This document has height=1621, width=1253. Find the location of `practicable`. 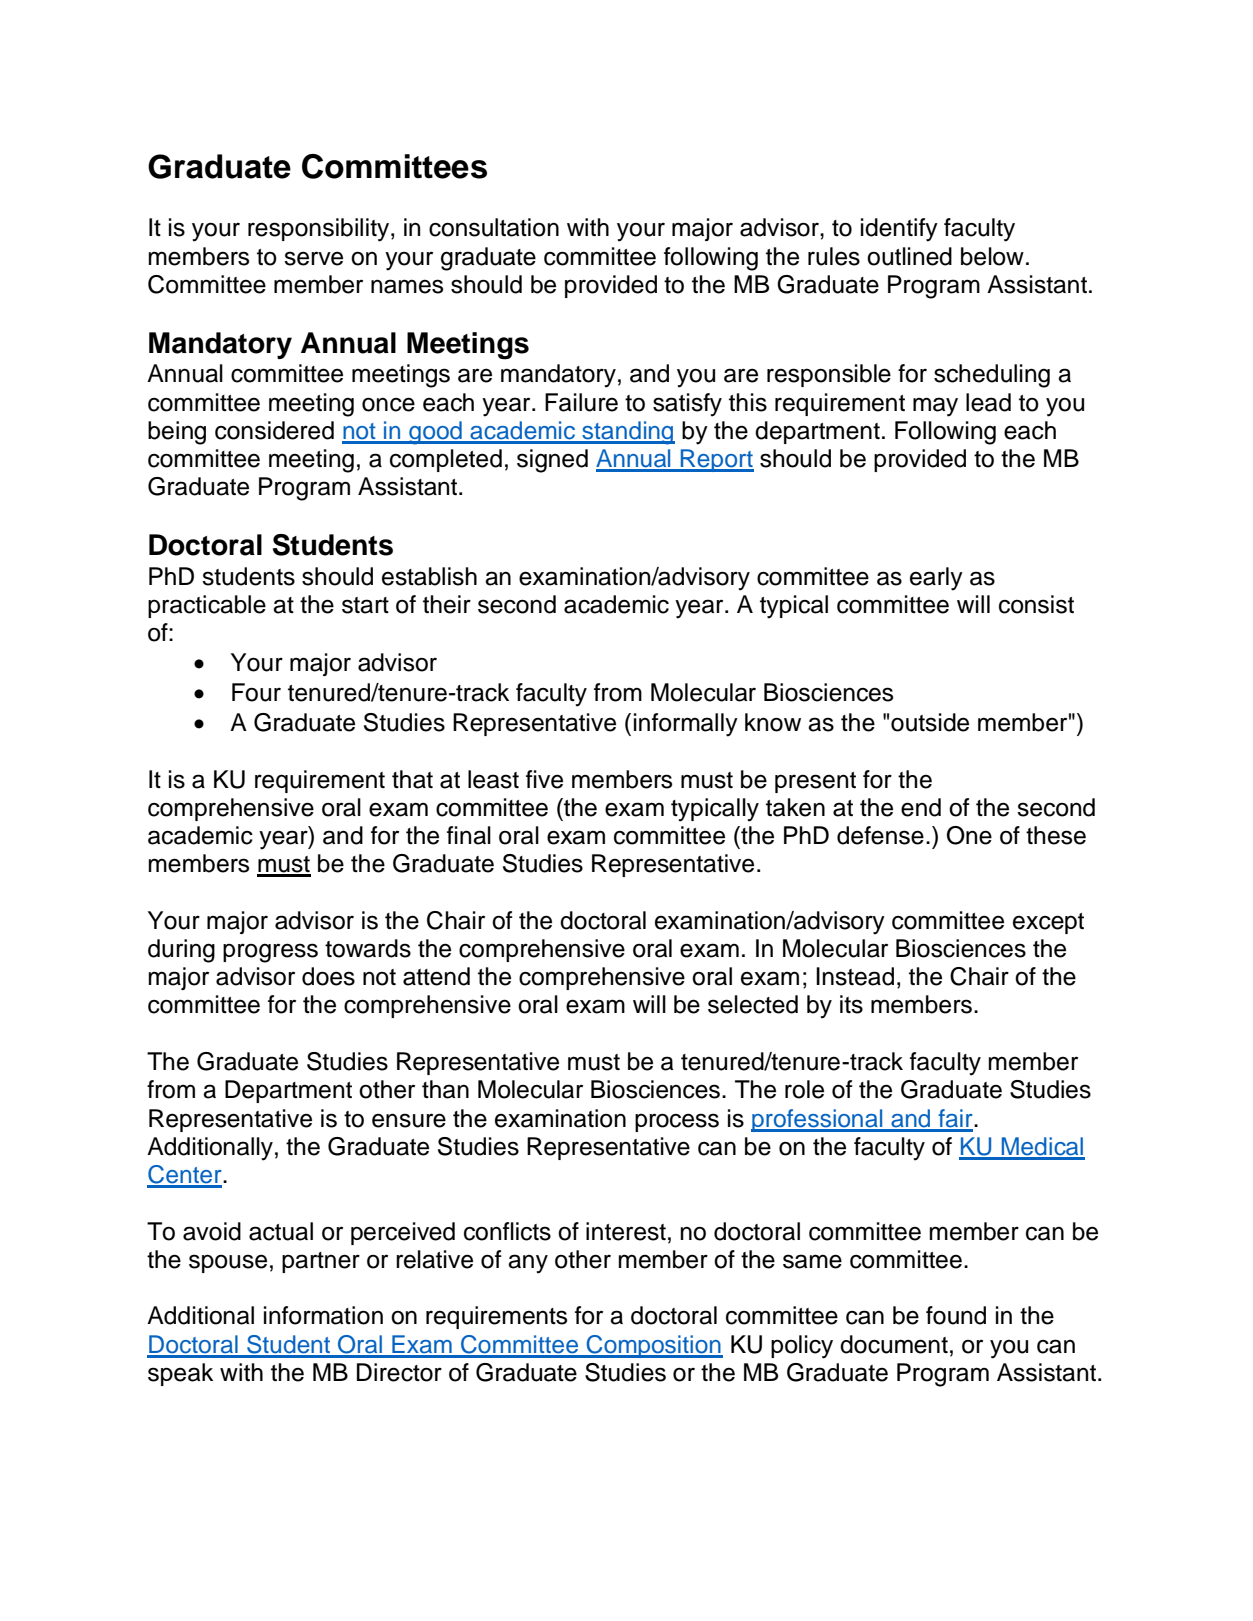

practicable is located at coordinates (207, 606).
